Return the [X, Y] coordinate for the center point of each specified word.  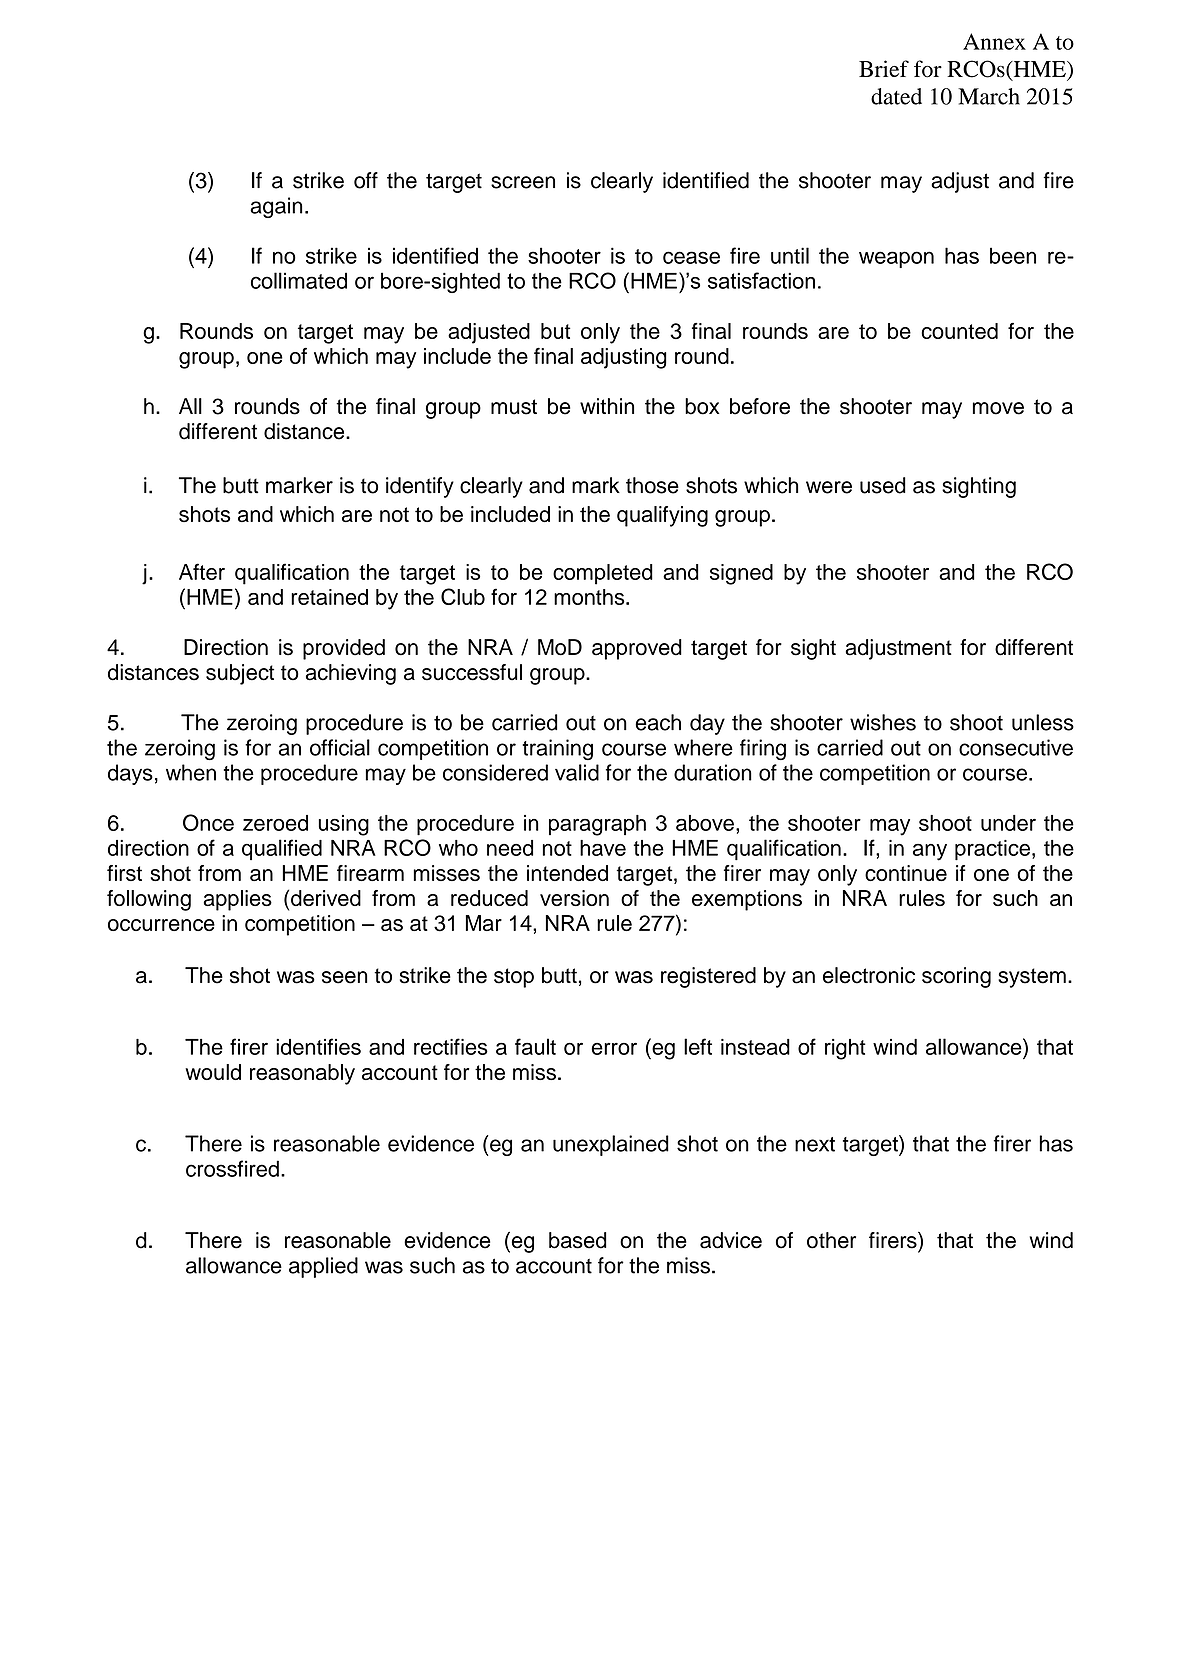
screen [523, 182]
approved [637, 649]
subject [240, 674]
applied [323, 1267]
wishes [883, 722]
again [276, 207]
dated [896, 96]
